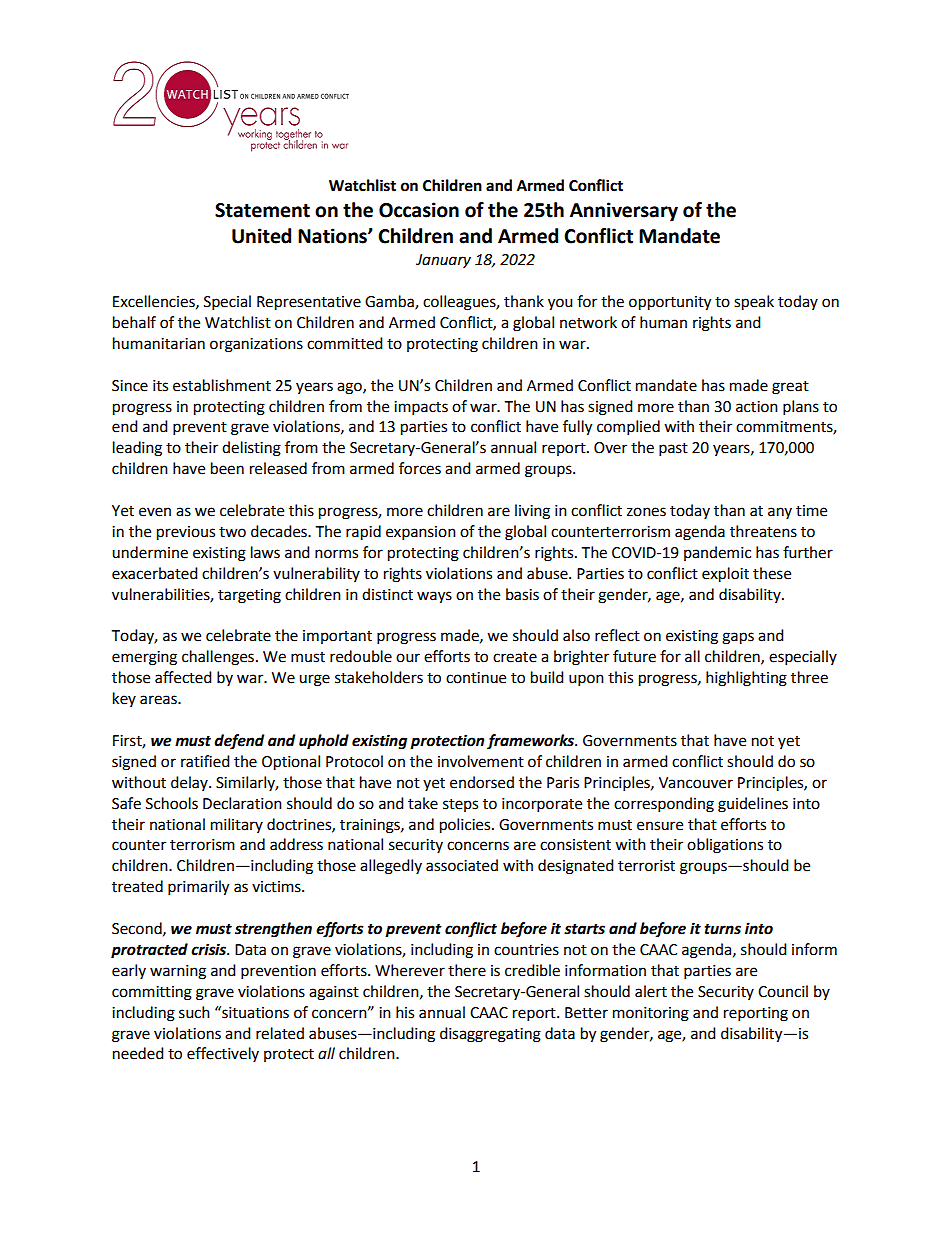 The height and width of the document is (1233, 952). Describe the element at coordinates (467, 970) in the document. I see `there` at that location.
